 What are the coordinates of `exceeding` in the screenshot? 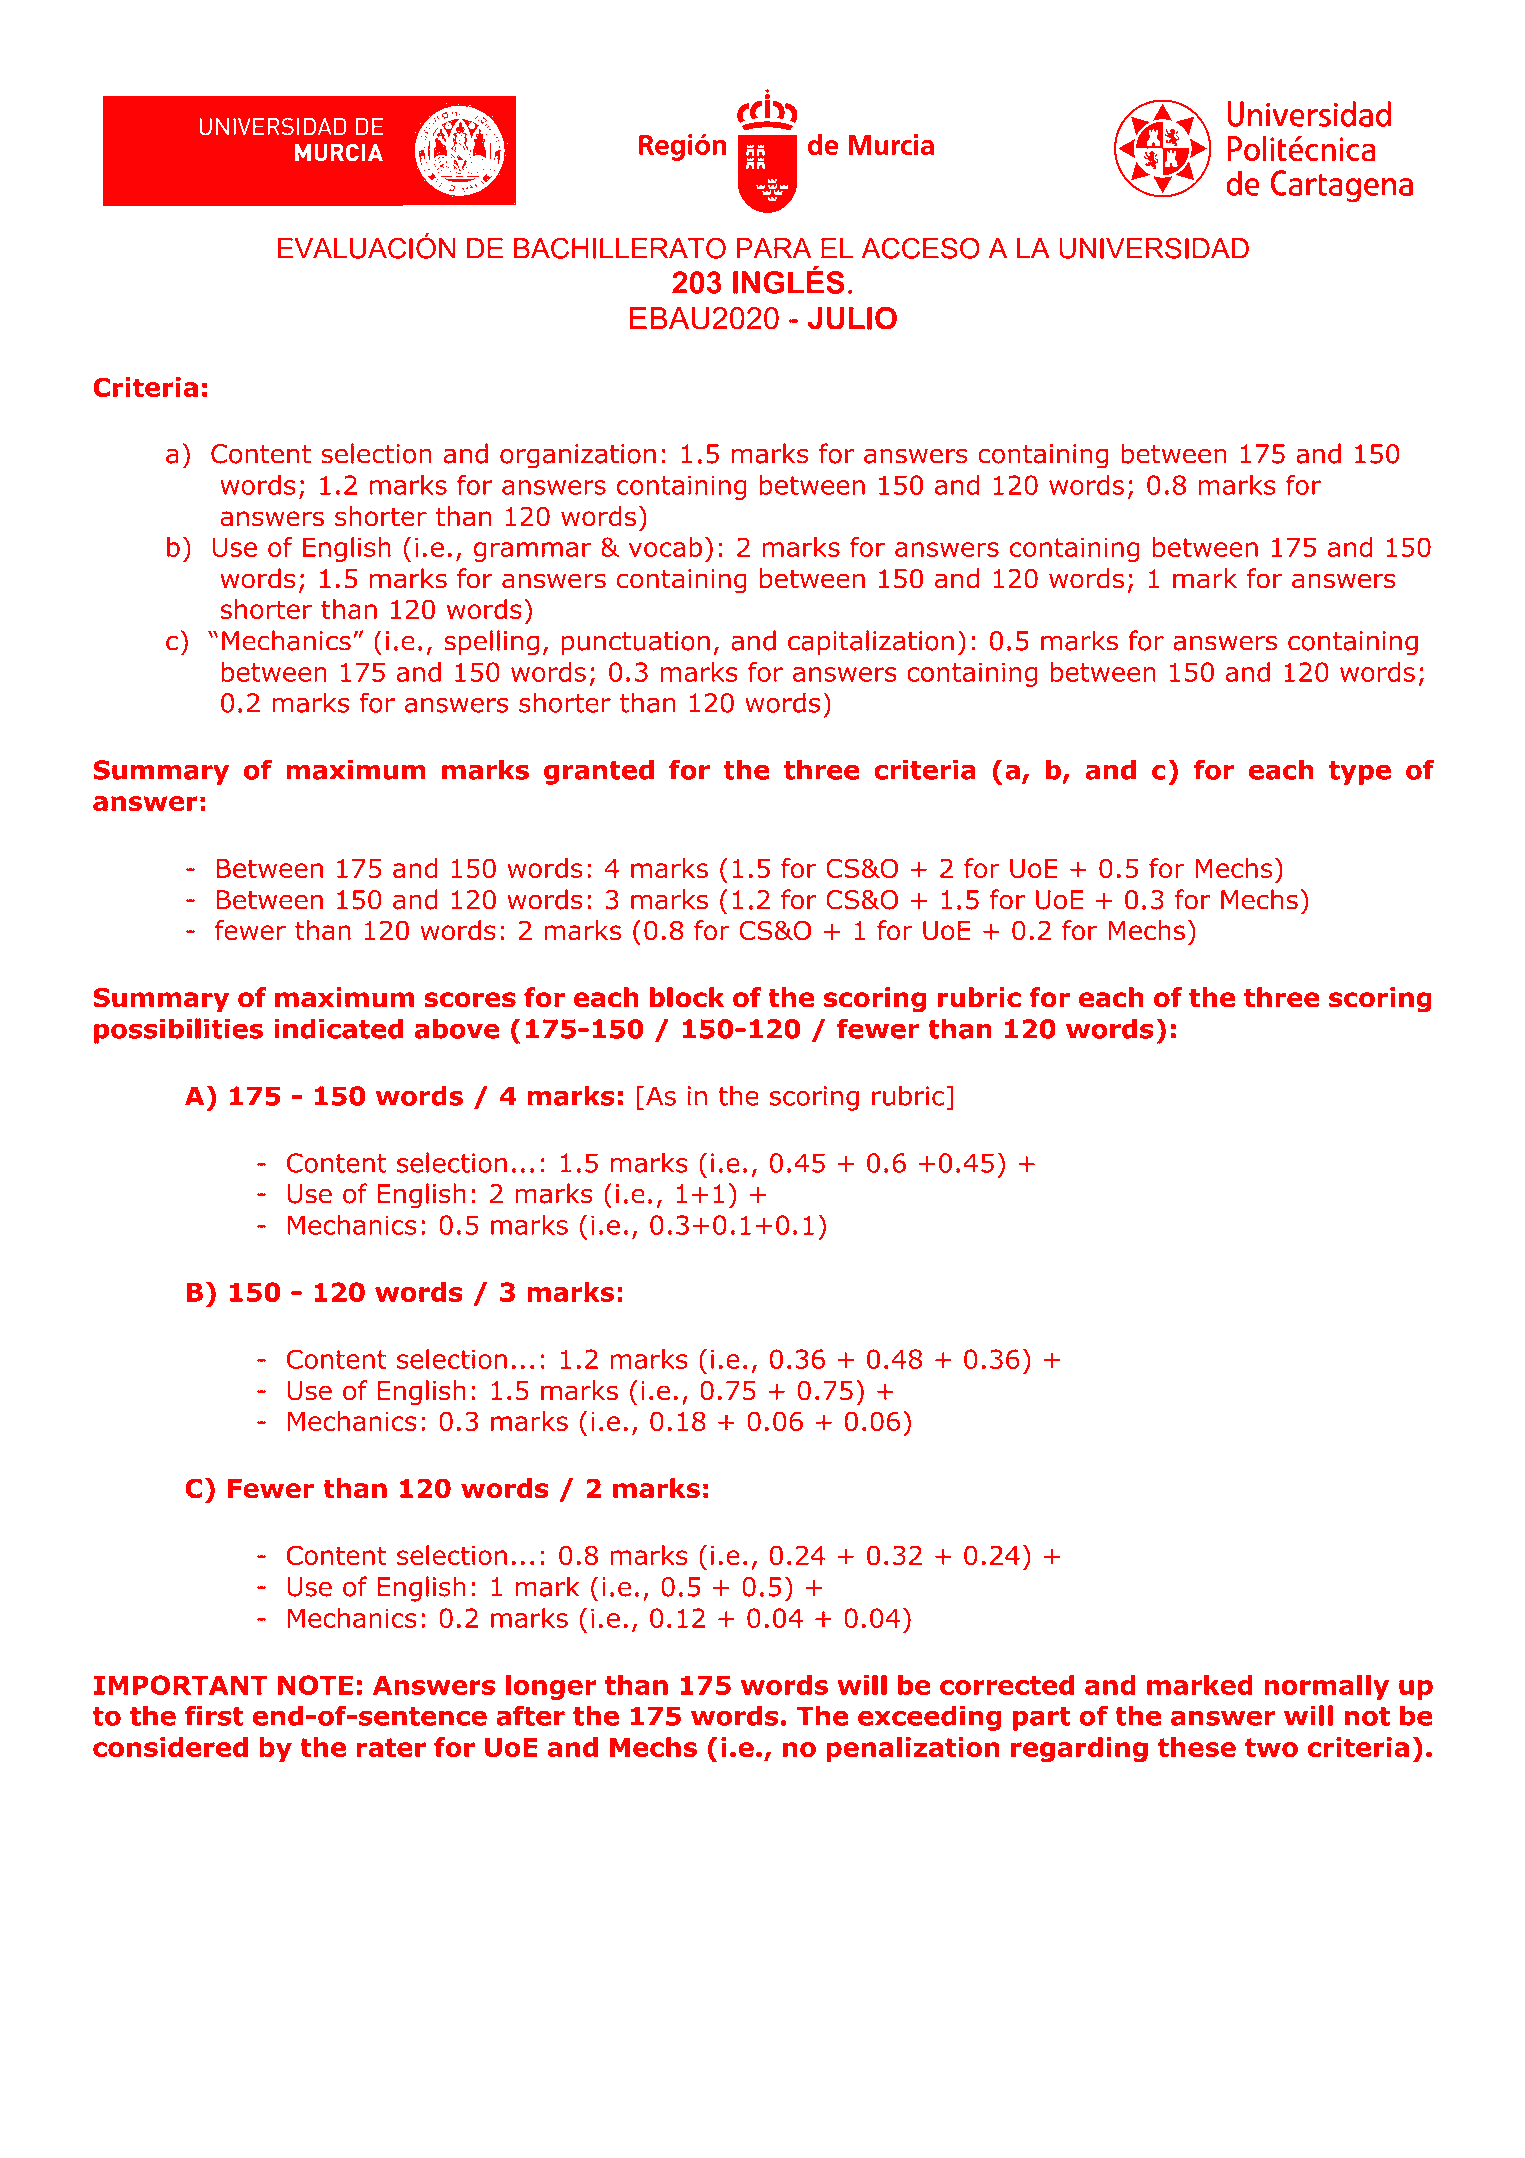 It's located at (929, 1718).
